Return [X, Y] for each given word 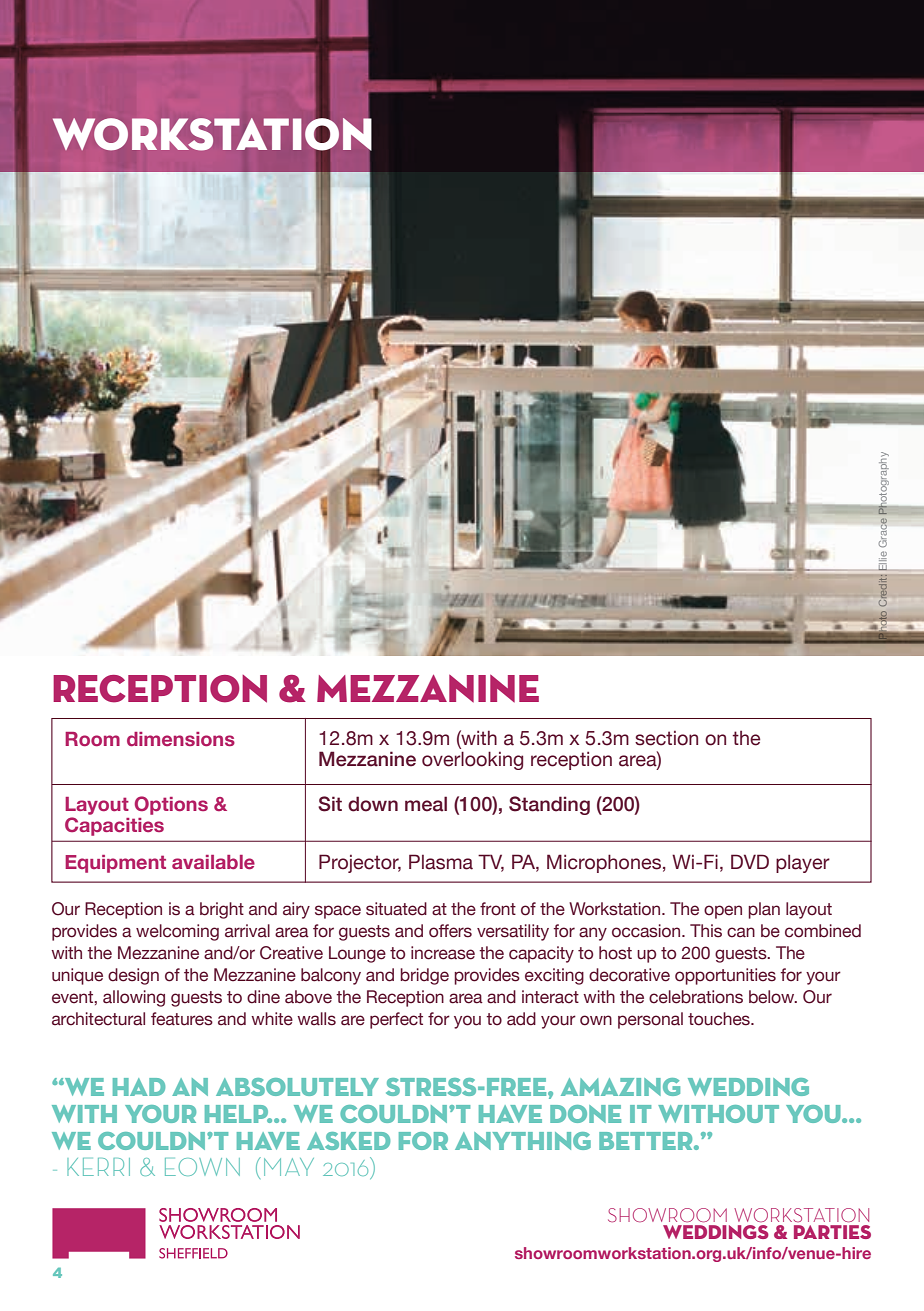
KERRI [98, 1167]
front [498, 909]
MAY [289, 1167]
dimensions [181, 739]
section [666, 738]
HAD [139, 1087]
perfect [396, 1020]
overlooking [472, 760]
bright [222, 910]
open [723, 912]
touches [720, 1019]
